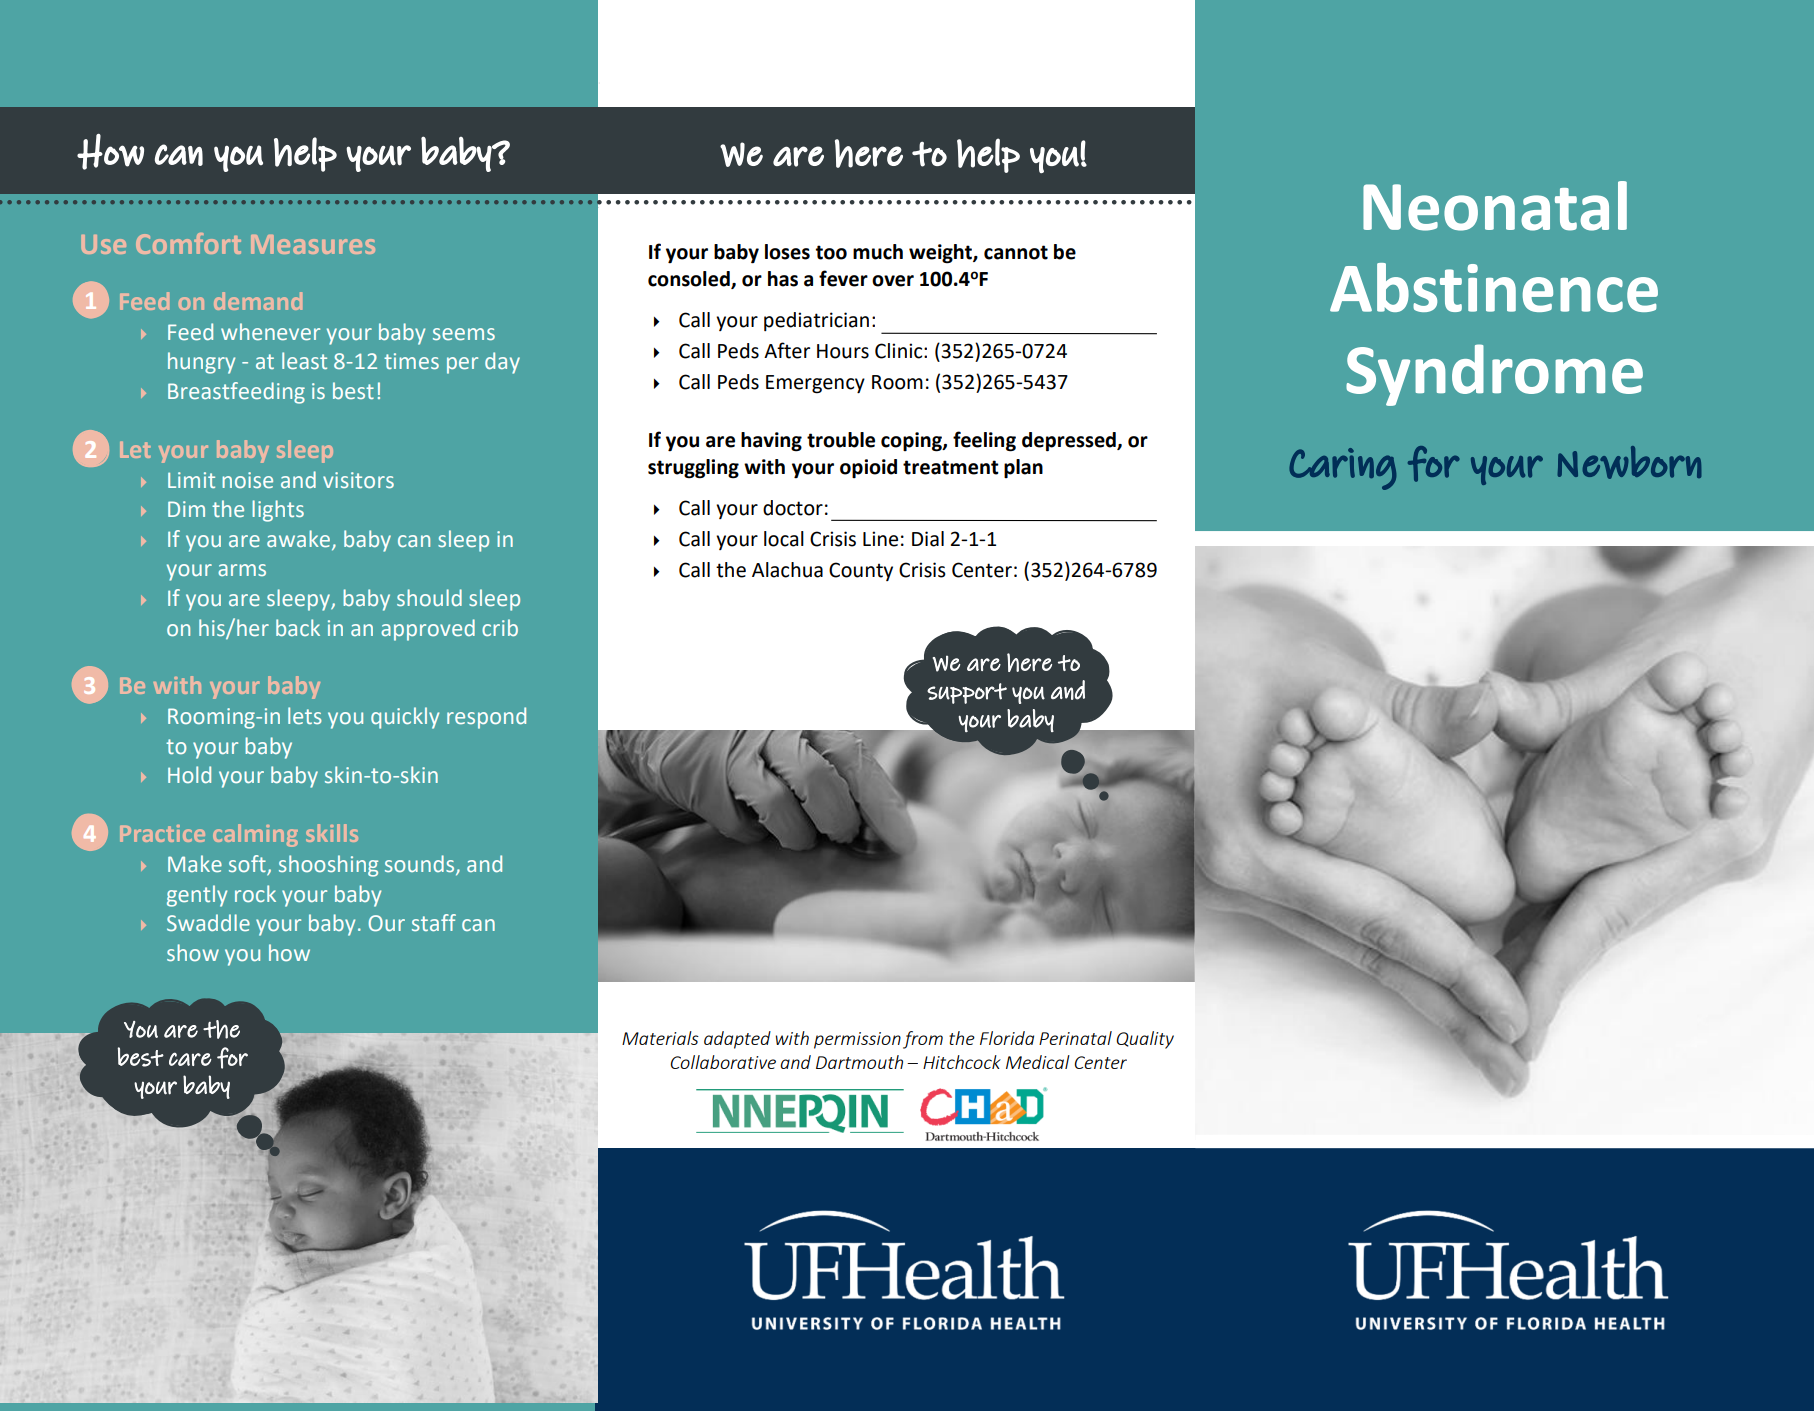 The width and height of the page is (1814, 1411). I want to click on back, so click(298, 627).
